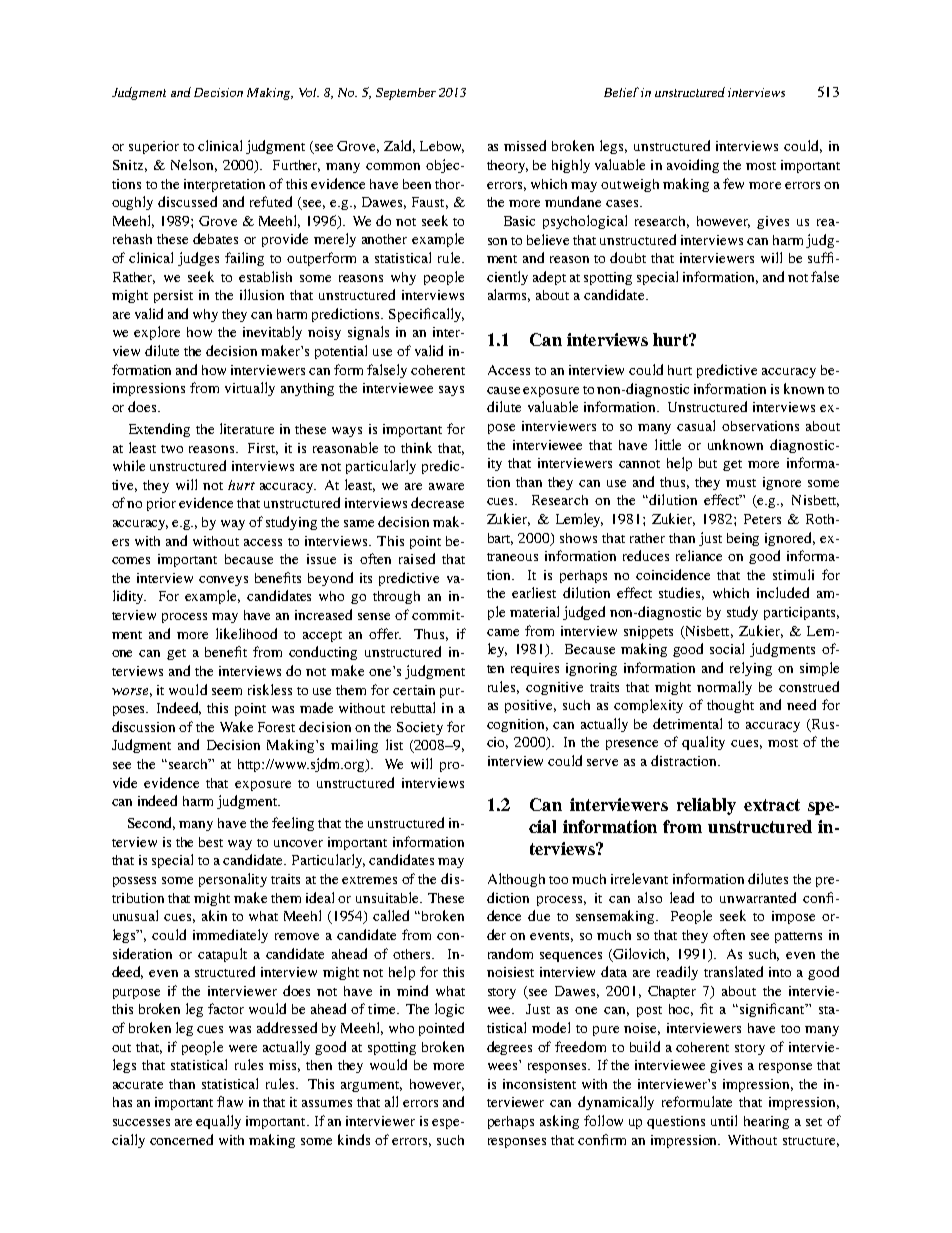 The image size is (952, 1233). Describe the element at coordinates (539, 1084) in the screenshot. I see `inconsistent` at that location.
